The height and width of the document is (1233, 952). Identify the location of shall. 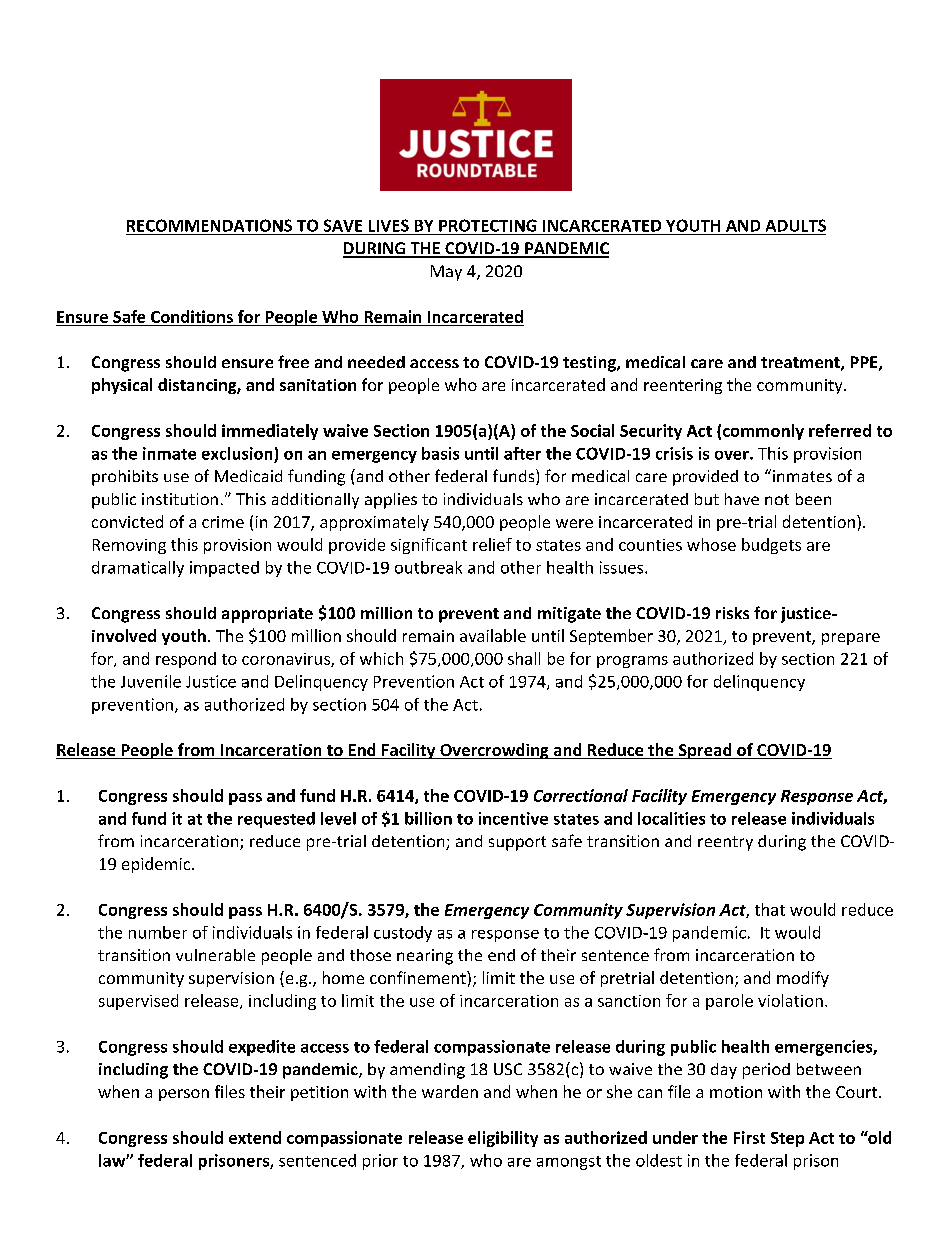
(524, 658).
